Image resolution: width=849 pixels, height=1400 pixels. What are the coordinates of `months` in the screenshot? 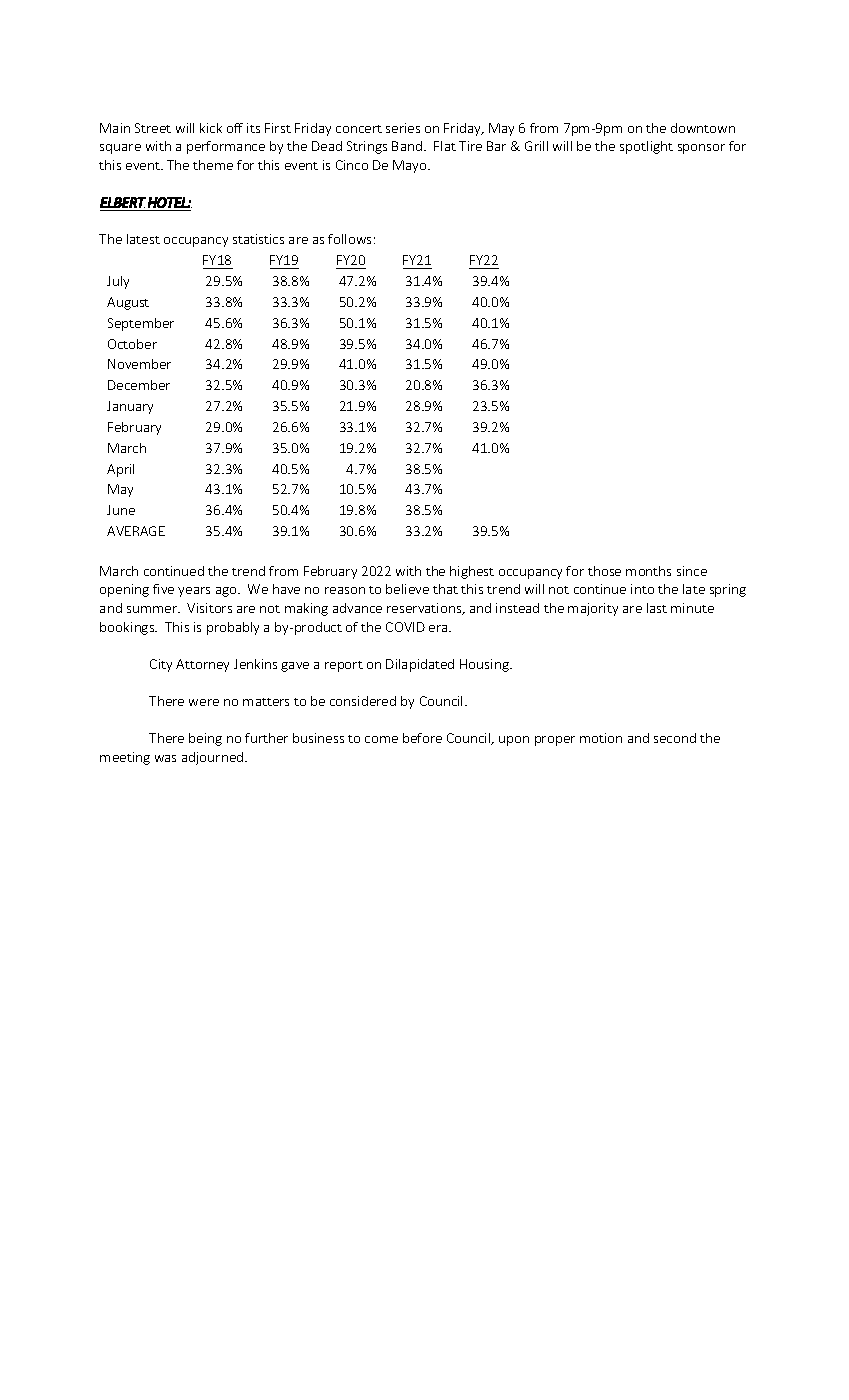 It's located at (648, 571).
